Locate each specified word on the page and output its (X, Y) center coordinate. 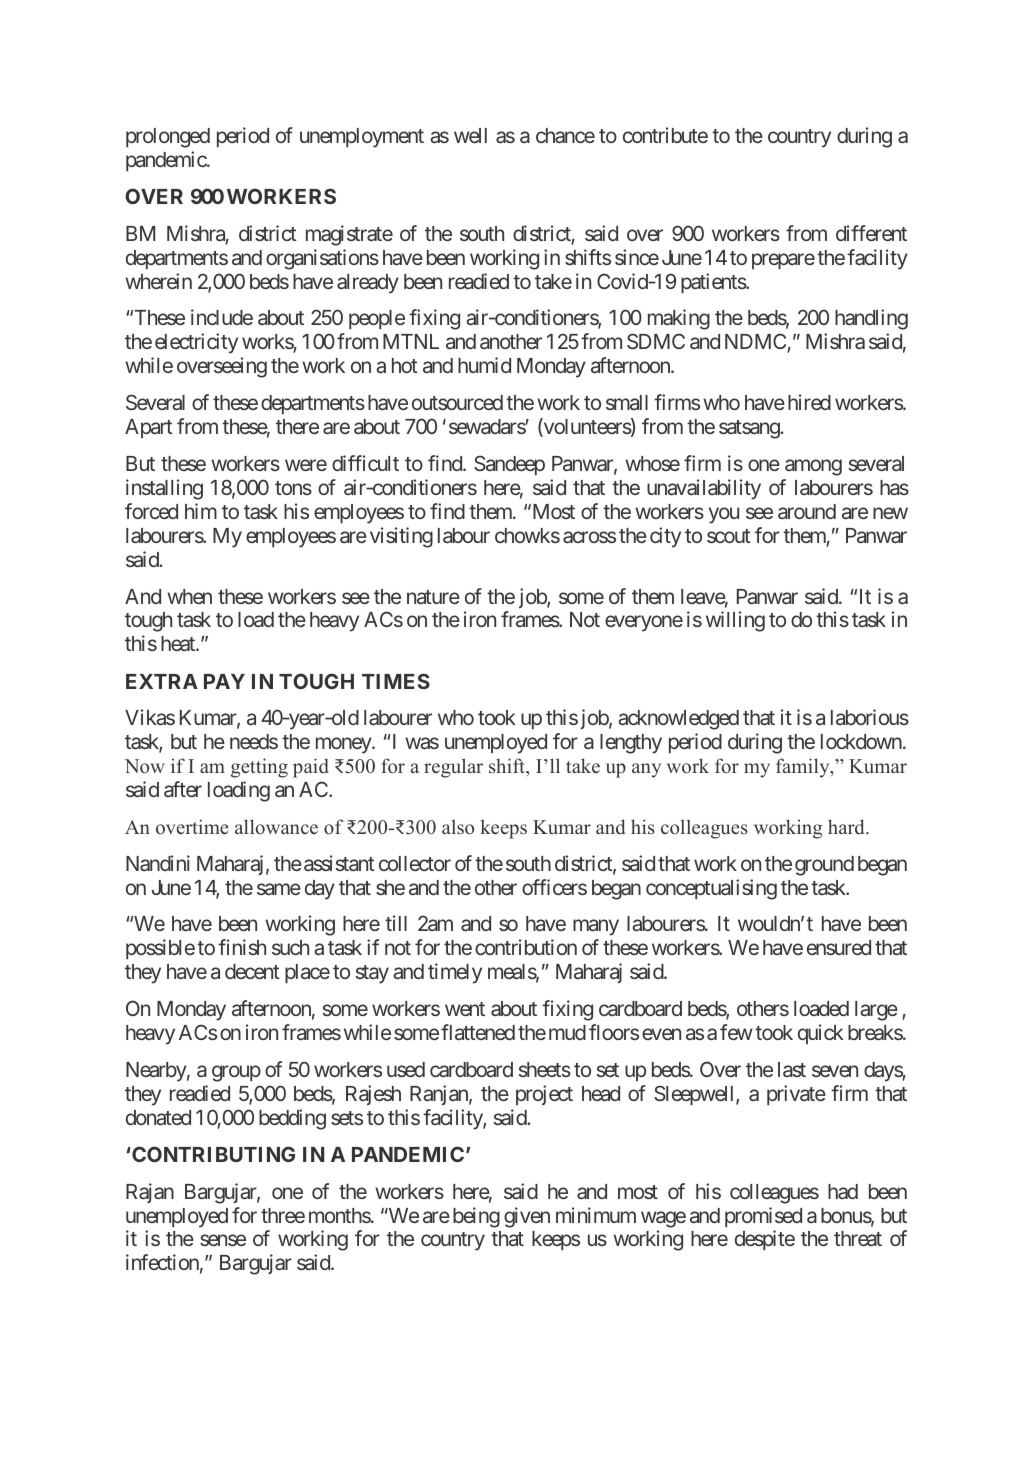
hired (809, 402)
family (804, 768)
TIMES (396, 681)
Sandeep (509, 465)
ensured (839, 947)
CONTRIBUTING (212, 1154)
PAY (224, 681)
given (527, 1217)
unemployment (362, 138)
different (871, 233)
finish (242, 947)
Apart (149, 428)
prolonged (168, 138)
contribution (526, 947)
